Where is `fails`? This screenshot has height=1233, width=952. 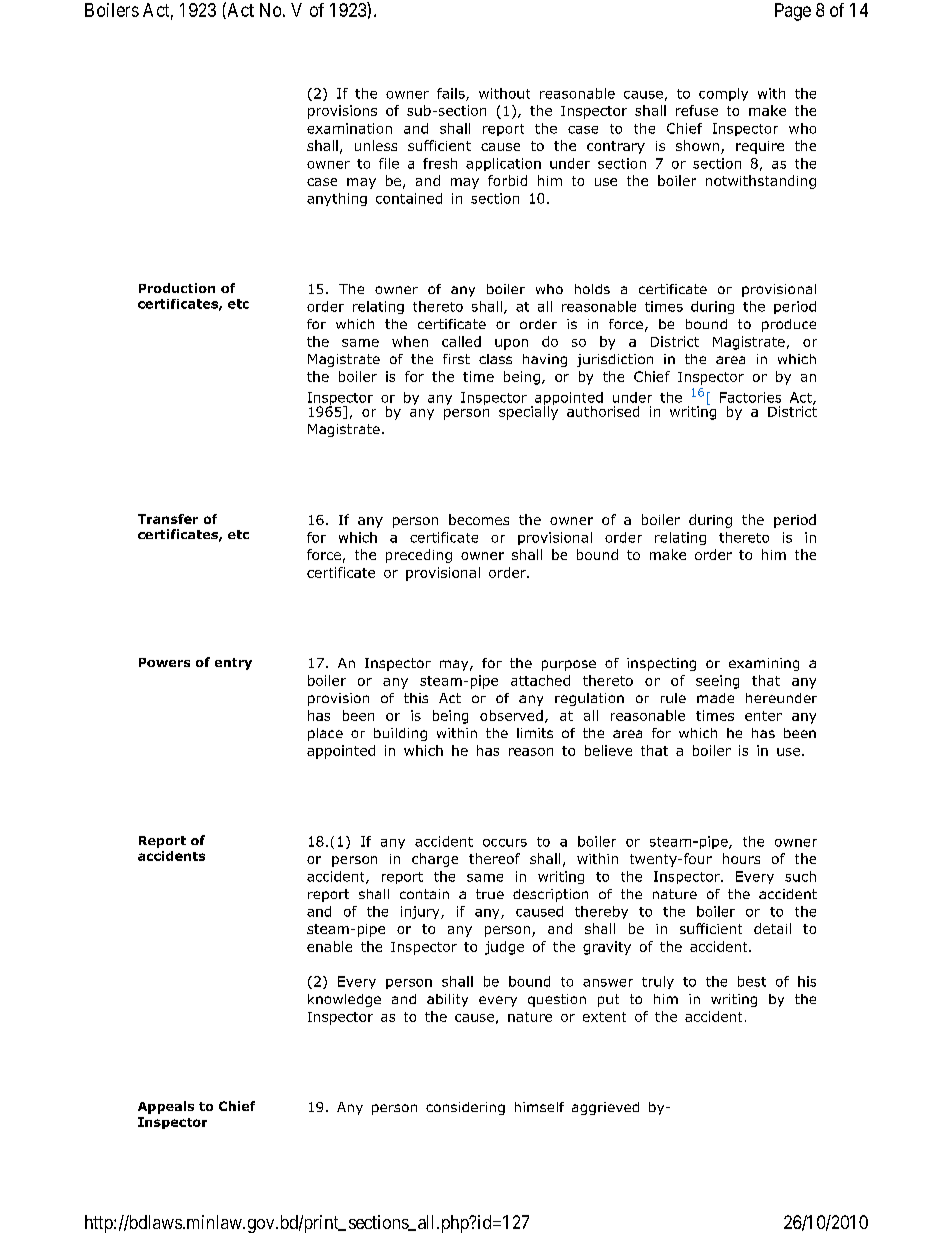
fails is located at coordinates (452, 94).
